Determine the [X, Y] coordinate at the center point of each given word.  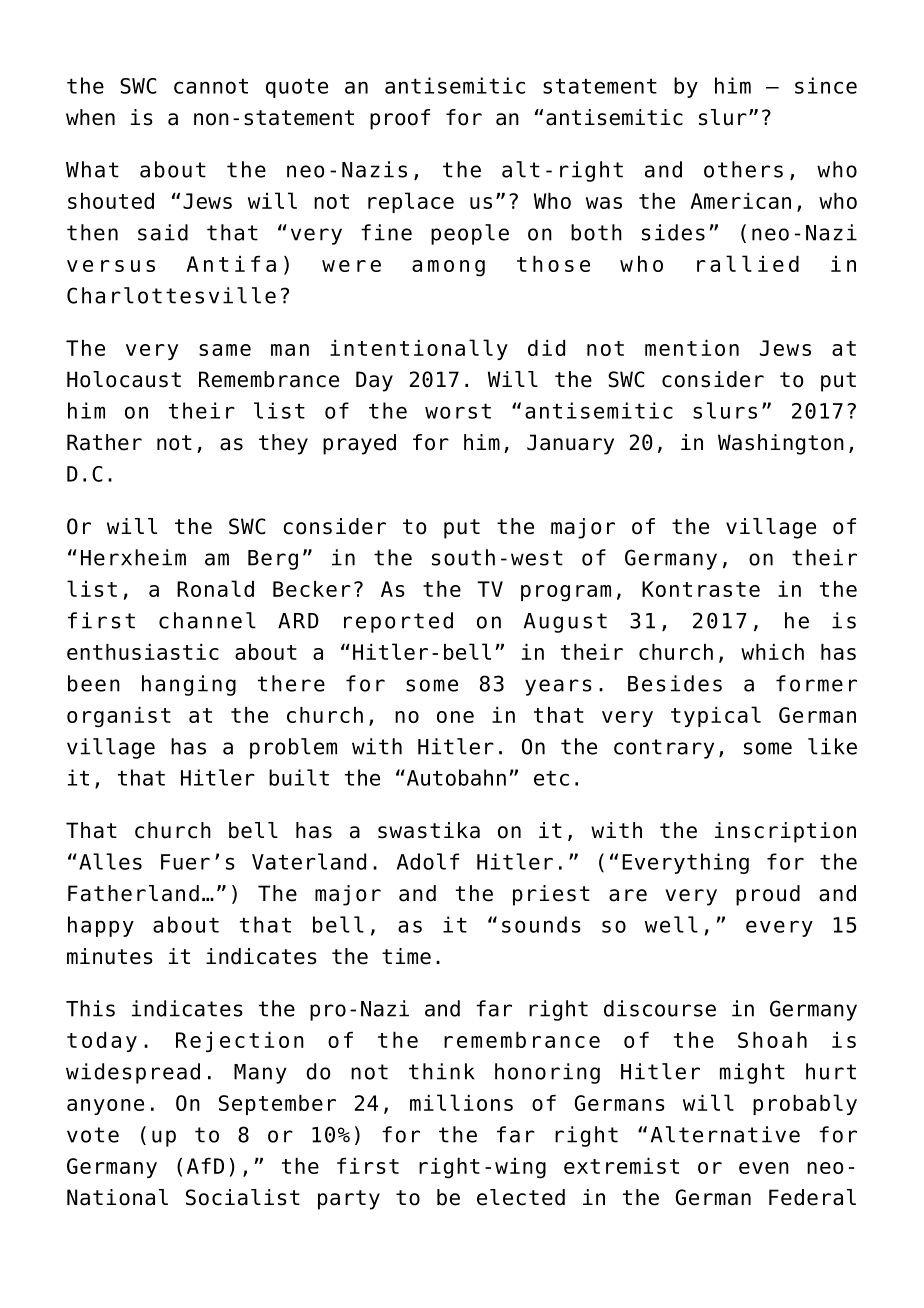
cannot [211, 86]
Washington [781, 444]
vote [93, 1135]
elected [521, 1197]
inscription [785, 832]
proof [400, 119]
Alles [110, 861]
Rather [104, 442]
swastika [429, 830]
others [743, 169]
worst [458, 411]
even [764, 1168]
